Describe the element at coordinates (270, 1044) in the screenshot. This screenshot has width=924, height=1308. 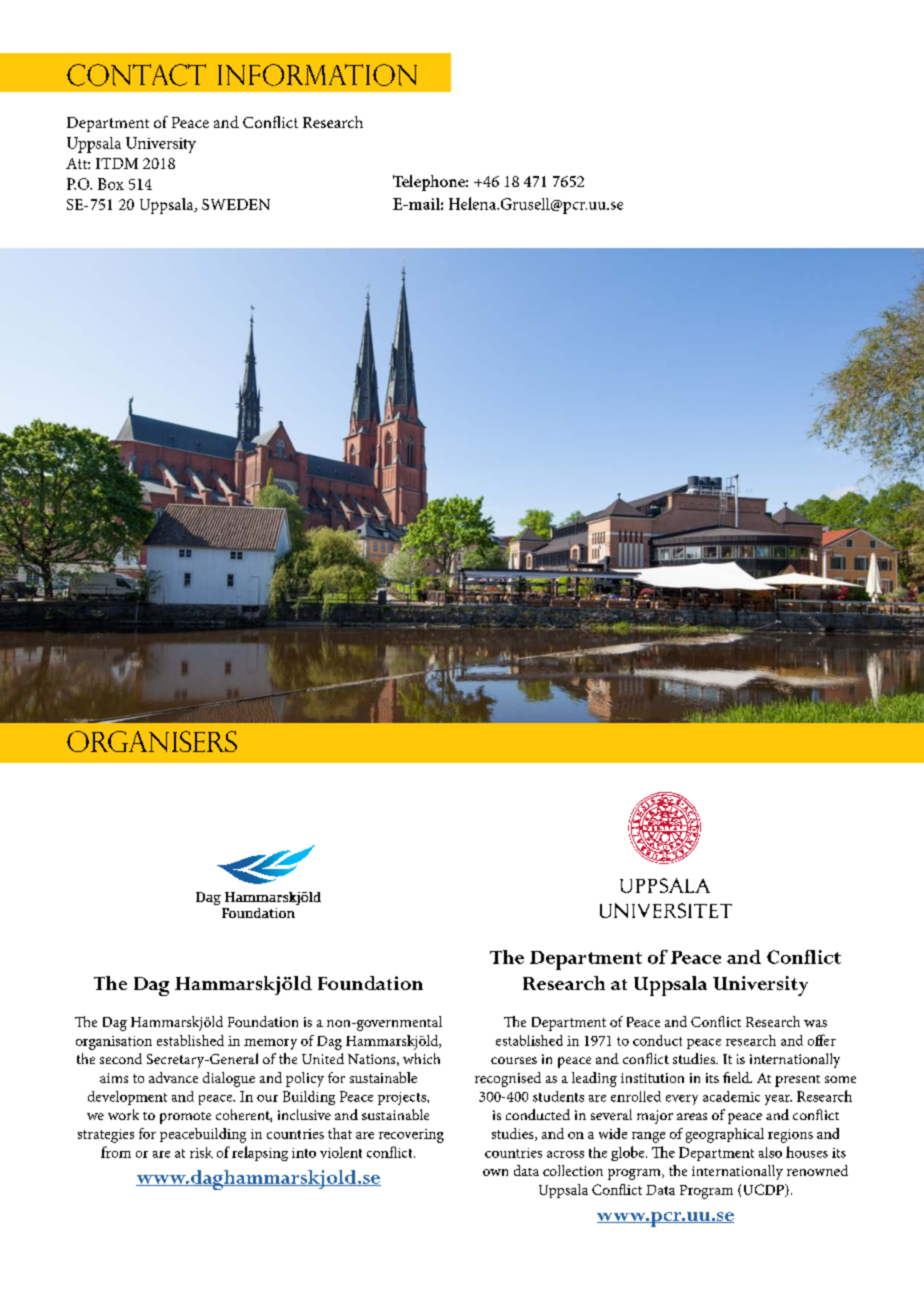
I see `memory` at that location.
